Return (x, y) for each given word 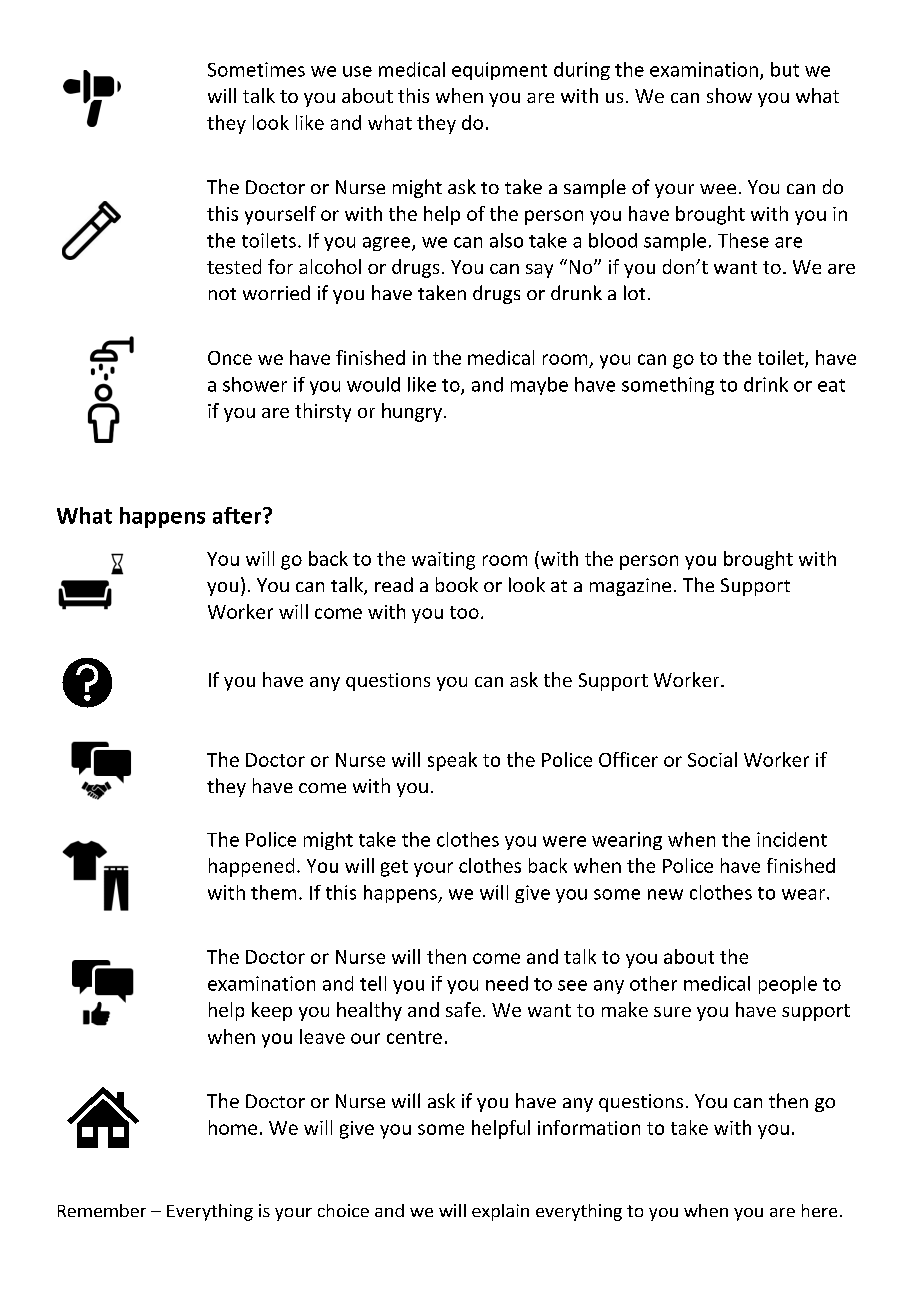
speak (452, 761)
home (233, 1127)
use (357, 71)
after (238, 515)
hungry (412, 412)
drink (766, 384)
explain (500, 1212)
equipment (499, 71)
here (819, 1210)
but (785, 69)
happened (251, 867)
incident (792, 839)
